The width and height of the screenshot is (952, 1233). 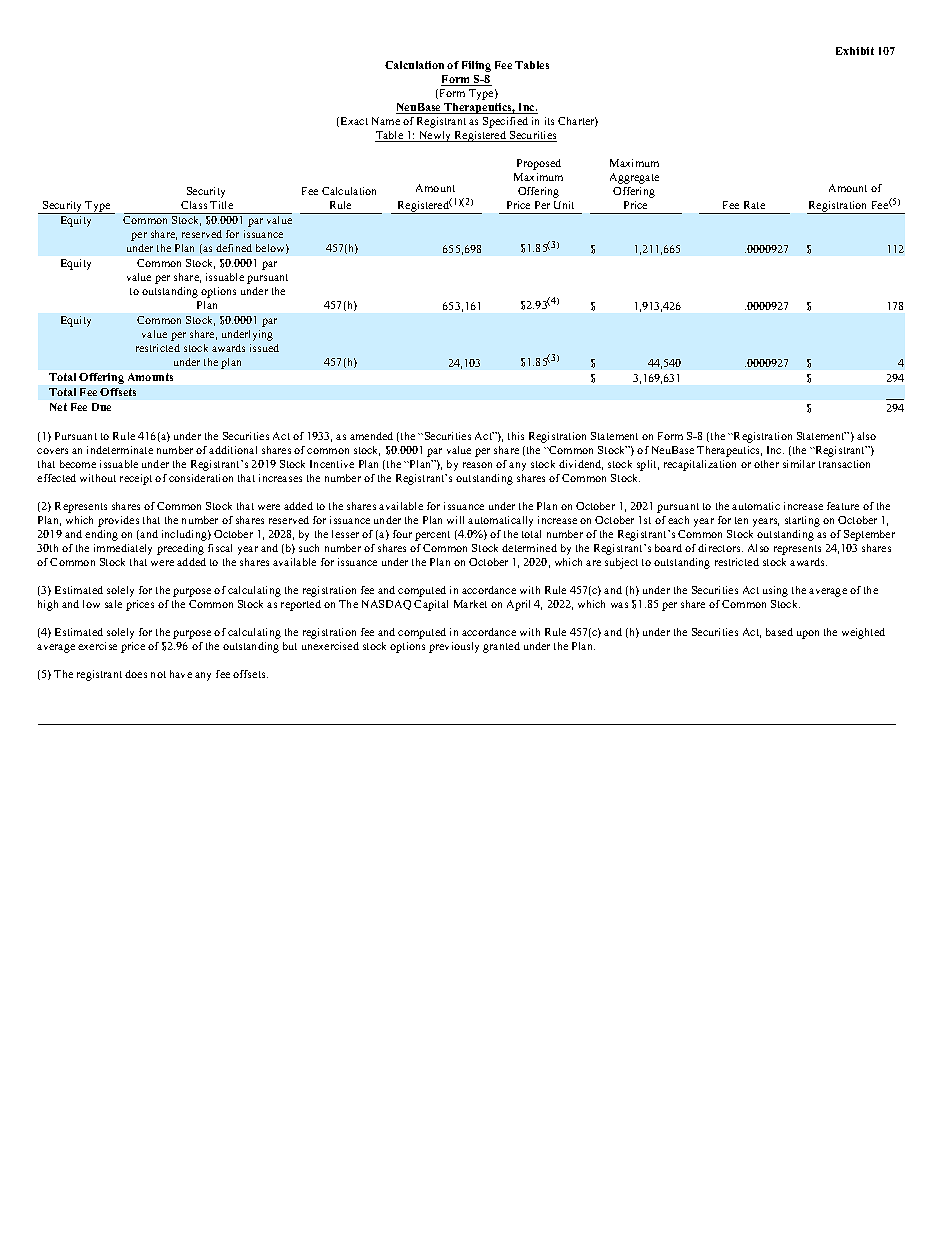 I want to click on based, so click(x=779, y=632).
